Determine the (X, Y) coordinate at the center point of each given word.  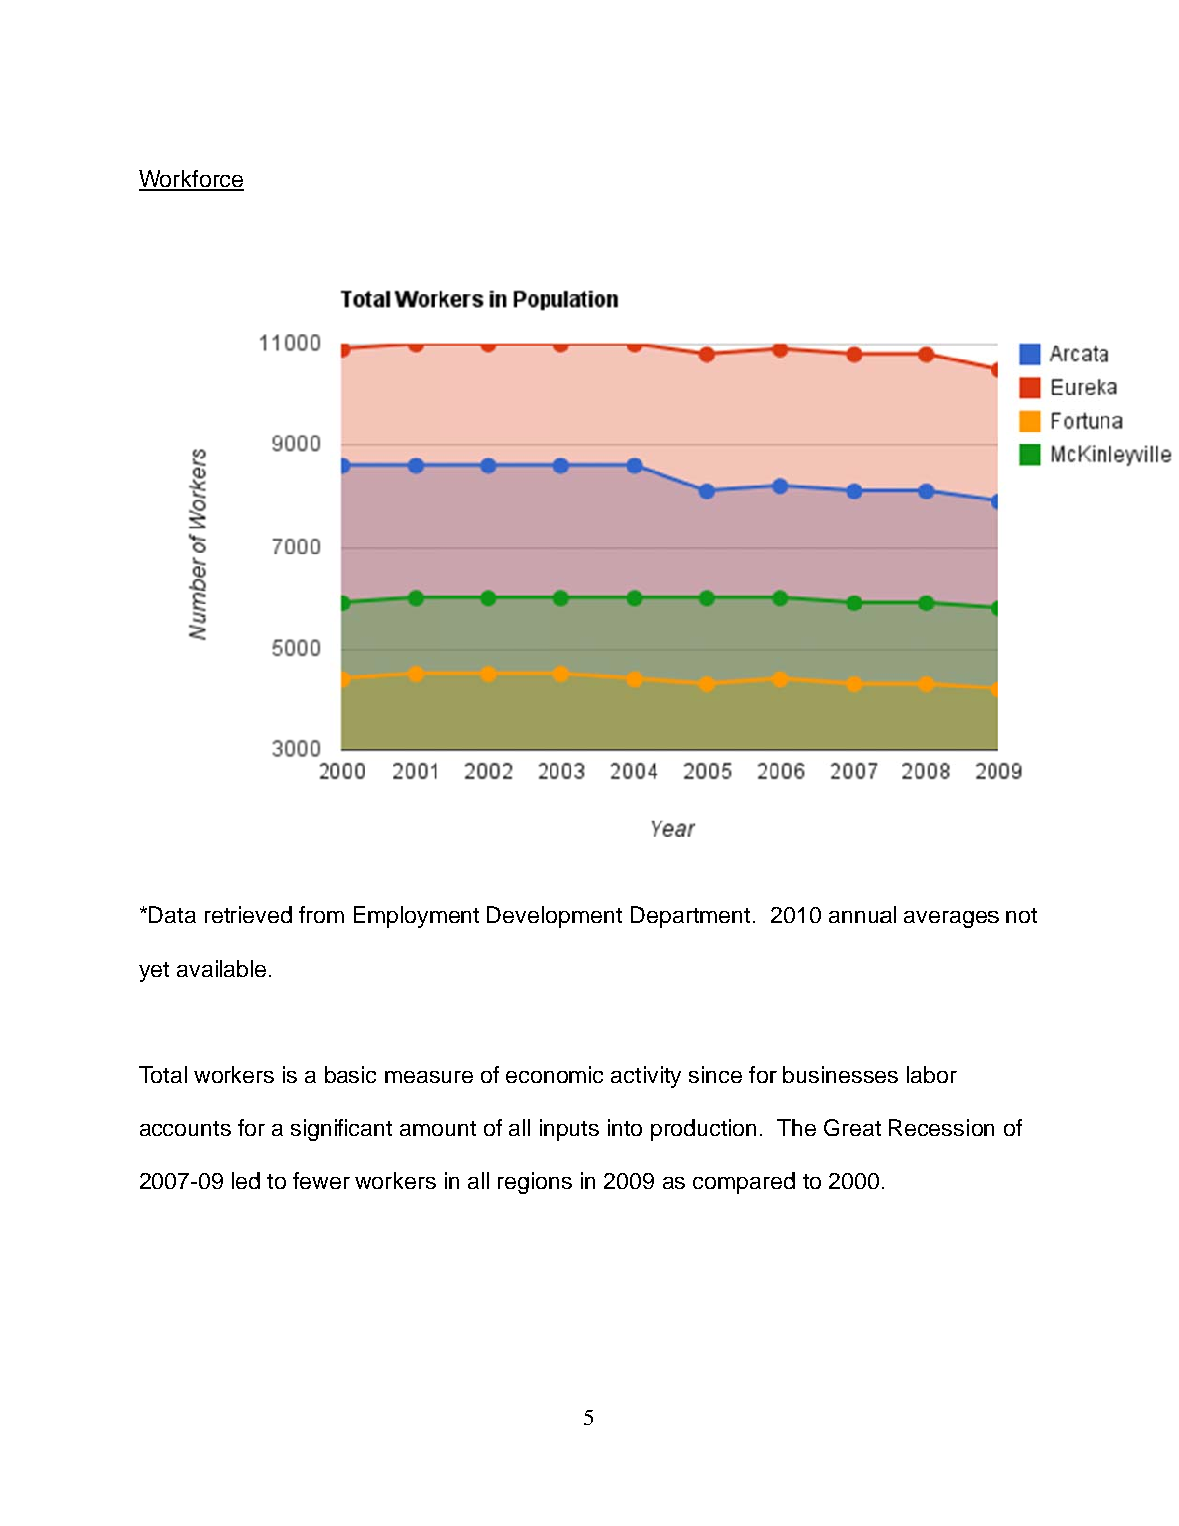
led (246, 1180)
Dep (651, 917)
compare (737, 1185)
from (321, 914)
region (528, 1183)
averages (951, 919)
